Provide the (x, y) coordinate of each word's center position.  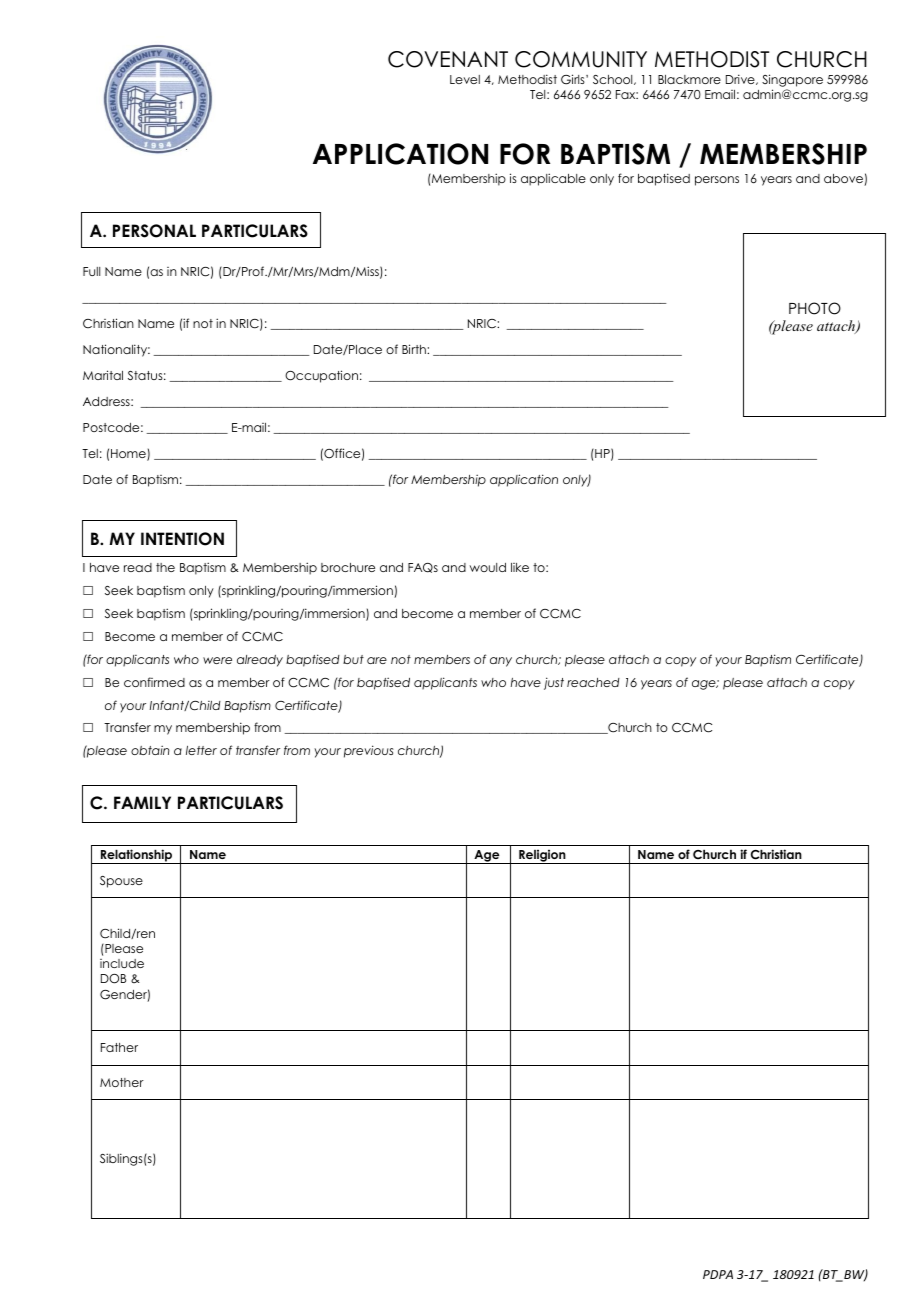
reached (593, 682)
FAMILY (142, 802)
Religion (542, 856)
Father (119, 1047)
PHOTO (815, 308)
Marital (103, 375)
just (554, 683)
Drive (741, 79)
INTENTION (182, 539)
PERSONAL (154, 231)
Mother (122, 1082)
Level (465, 79)
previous (369, 751)
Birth (415, 349)
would (487, 567)
